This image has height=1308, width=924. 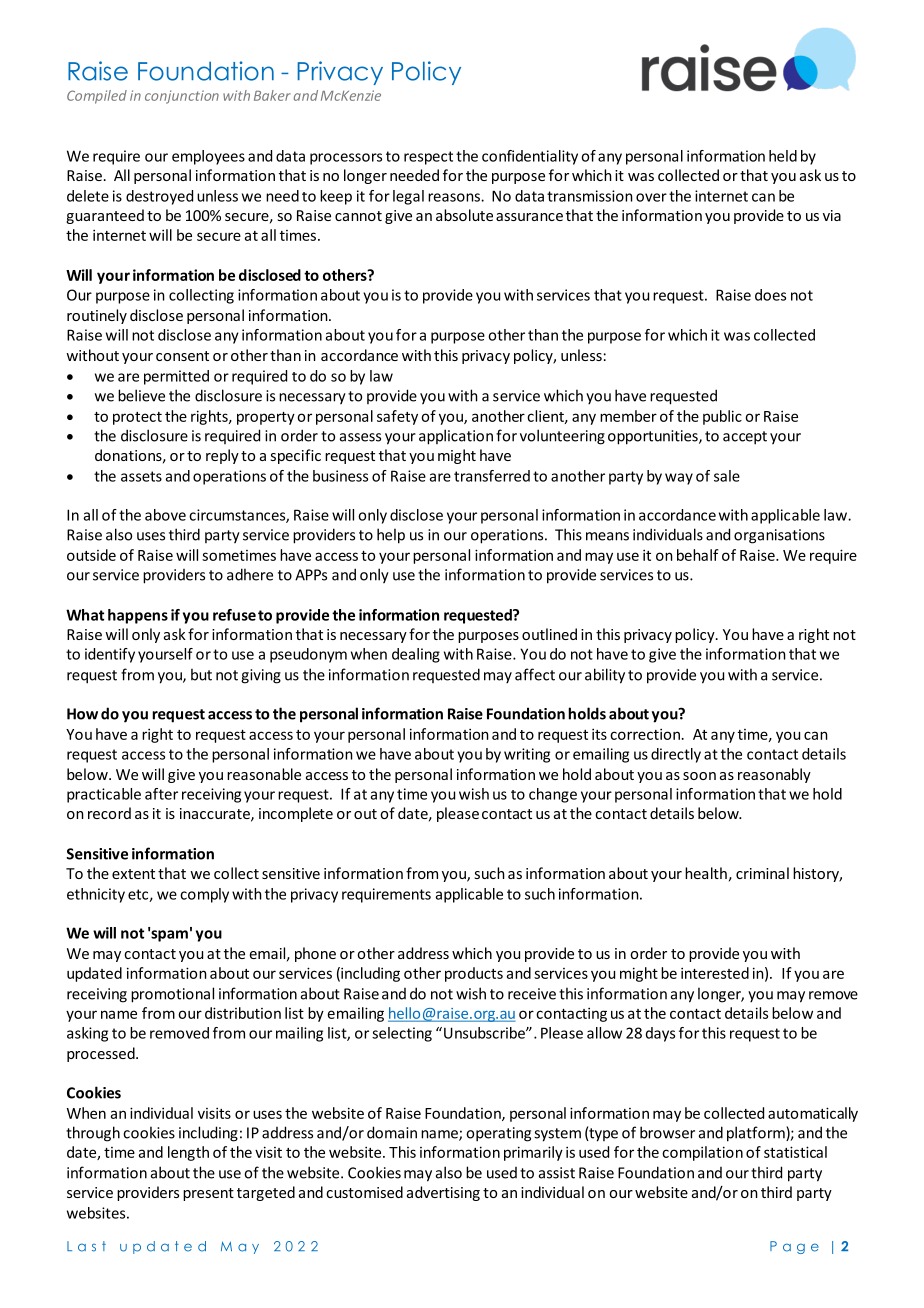 What do you see at coordinates (416, 655) in the image?
I see `dealing` at bounding box center [416, 655].
